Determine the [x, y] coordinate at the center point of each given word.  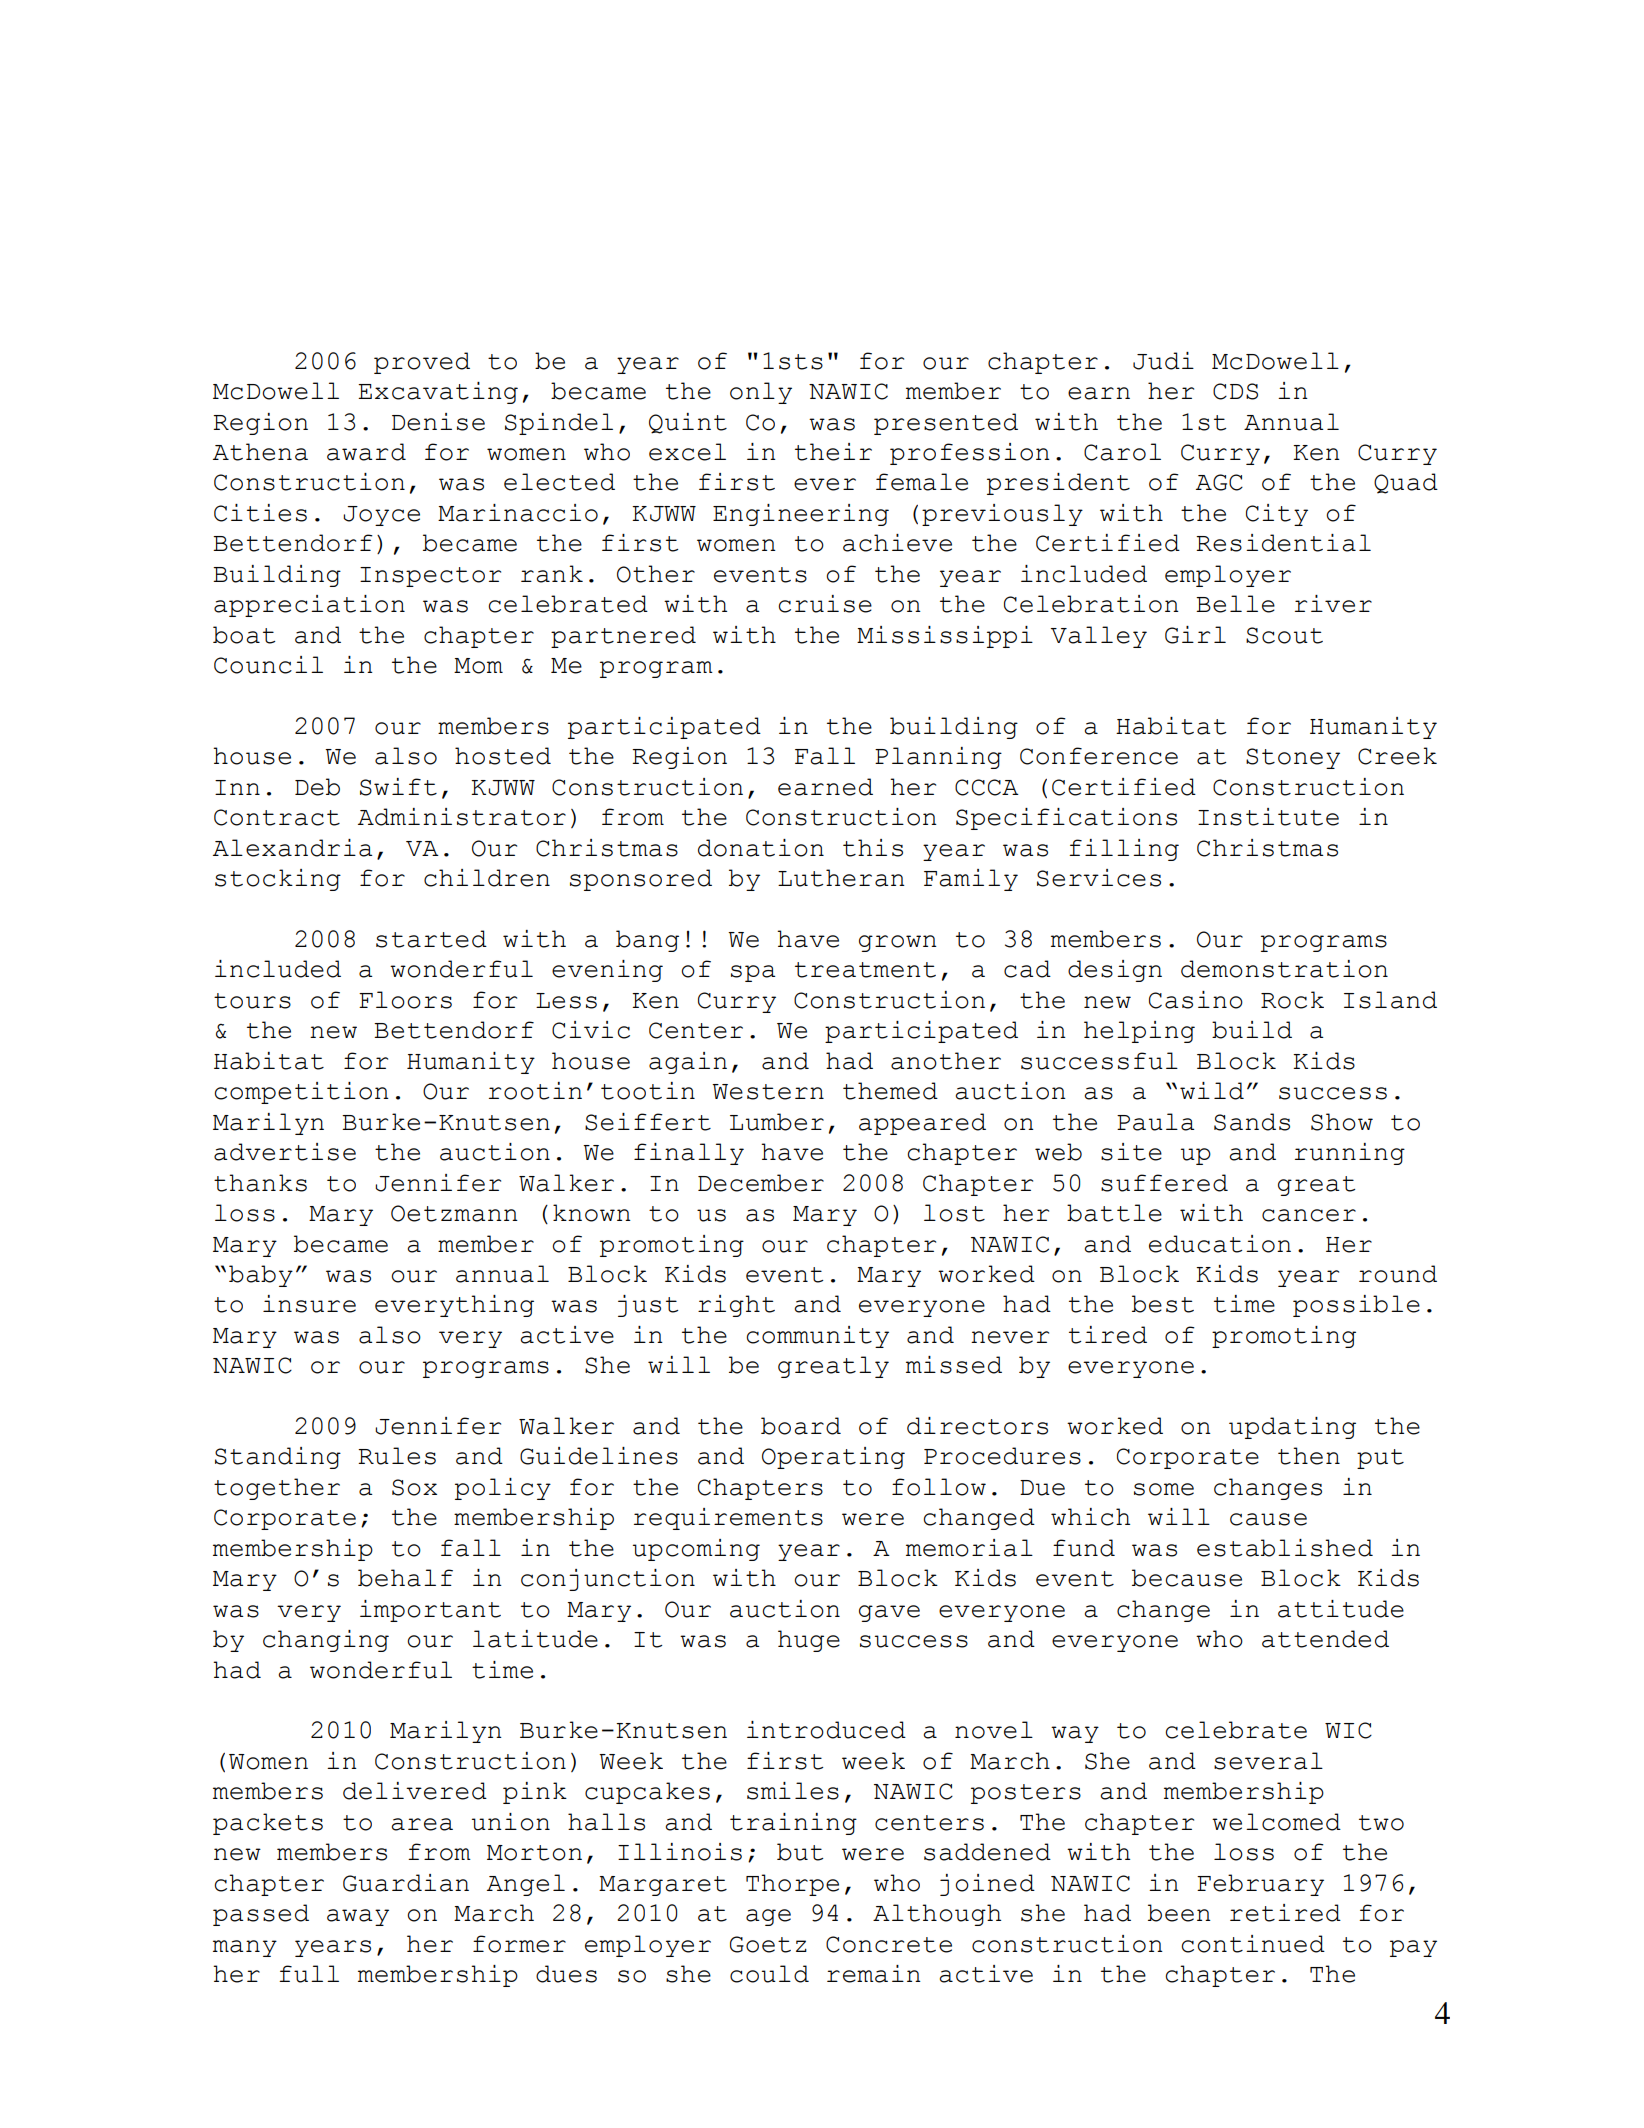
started [431, 939]
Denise [438, 422]
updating [1292, 1428]
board [801, 1426]
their [833, 452]
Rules [397, 1456]
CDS [1235, 391]
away [358, 1917]
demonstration [1284, 969]
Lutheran [841, 878]
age [768, 1917]
